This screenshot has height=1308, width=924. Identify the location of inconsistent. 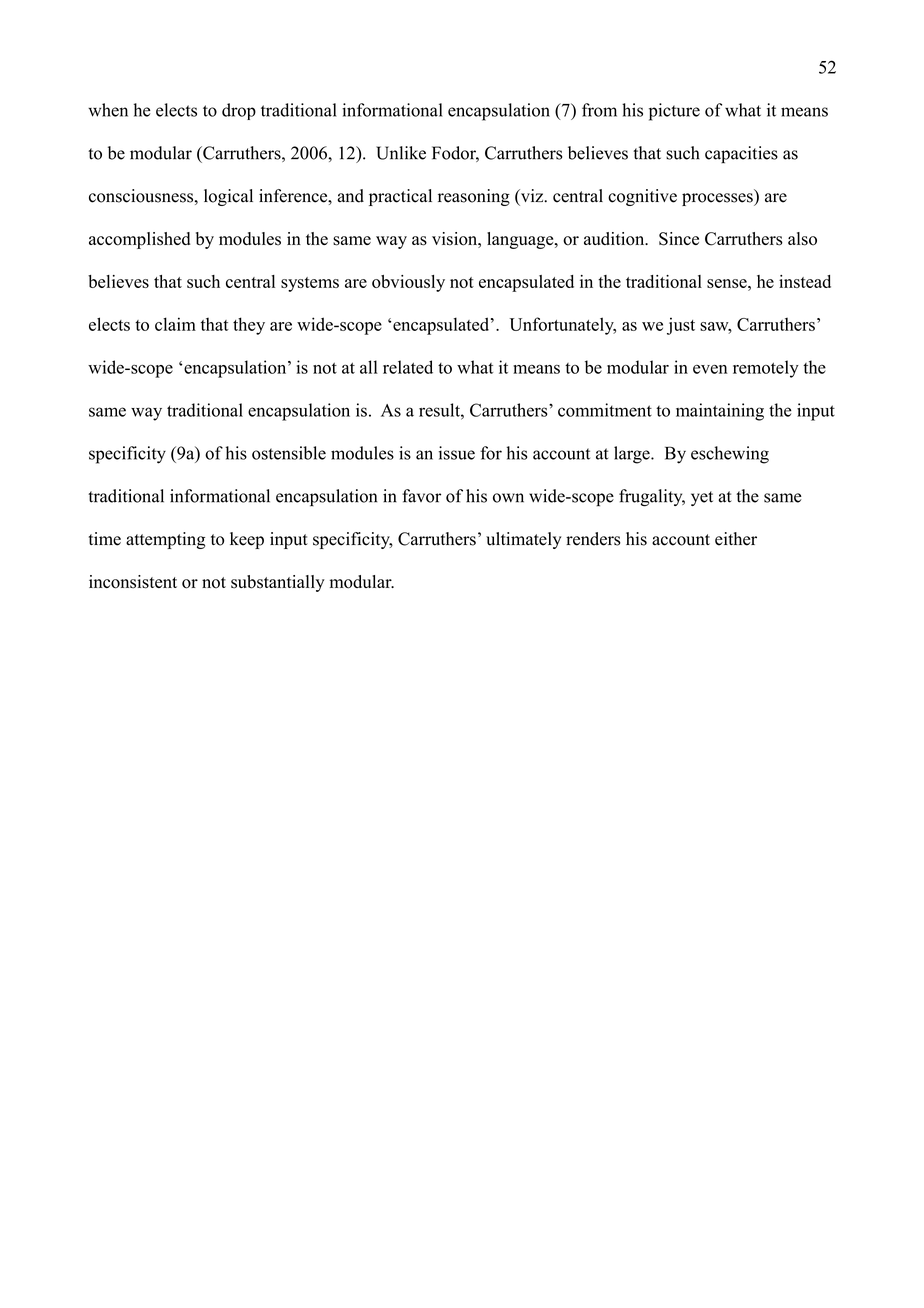
(133, 582).
